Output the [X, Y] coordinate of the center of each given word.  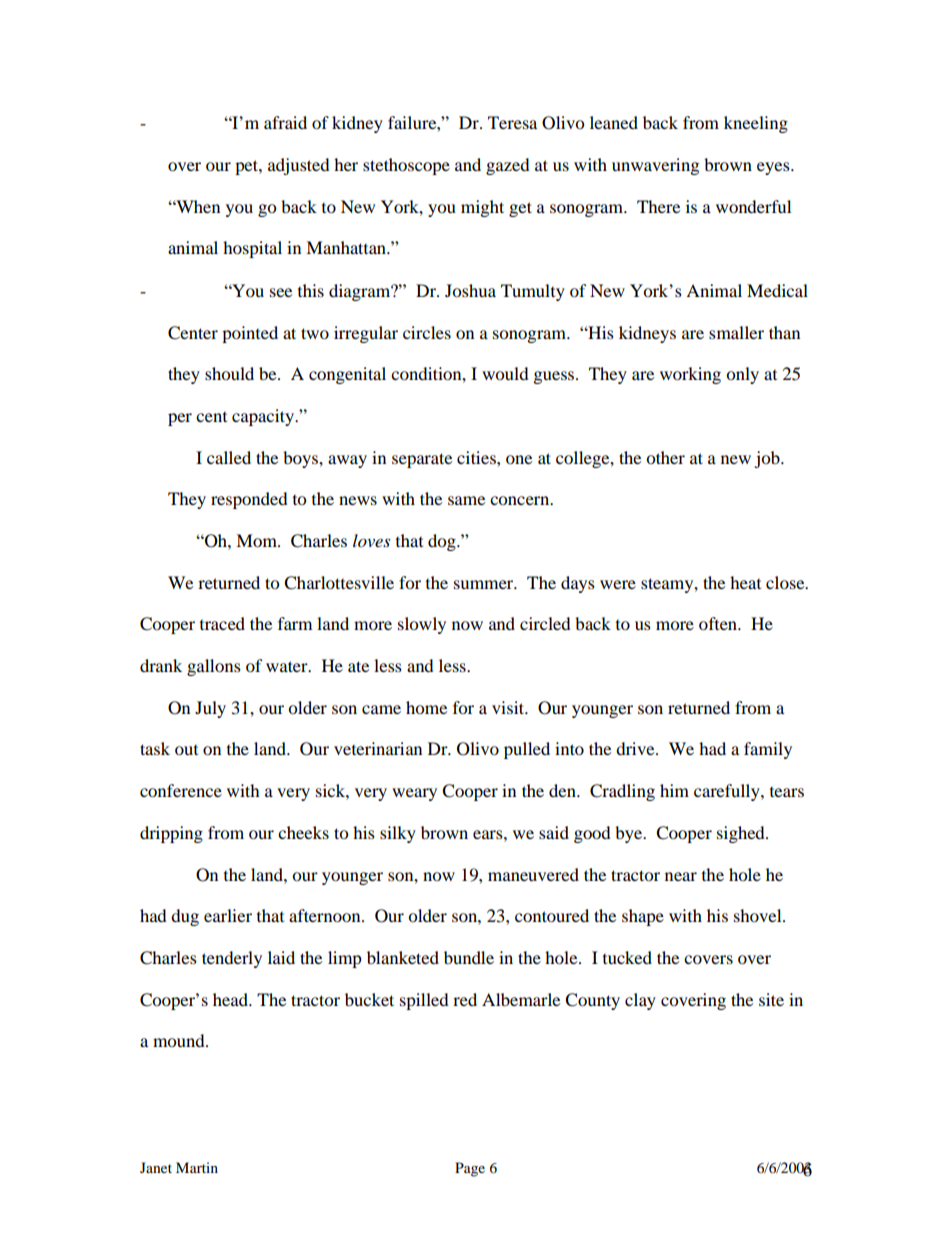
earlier [228, 915]
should [229, 373]
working [690, 375]
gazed [508, 166]
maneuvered [533, 874]
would [505, 373]
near [681, 876]
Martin [197, 1167]
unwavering [655, 166]
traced [222, 623]
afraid [285, 122]
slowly [422, 625]
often [719, 623]
